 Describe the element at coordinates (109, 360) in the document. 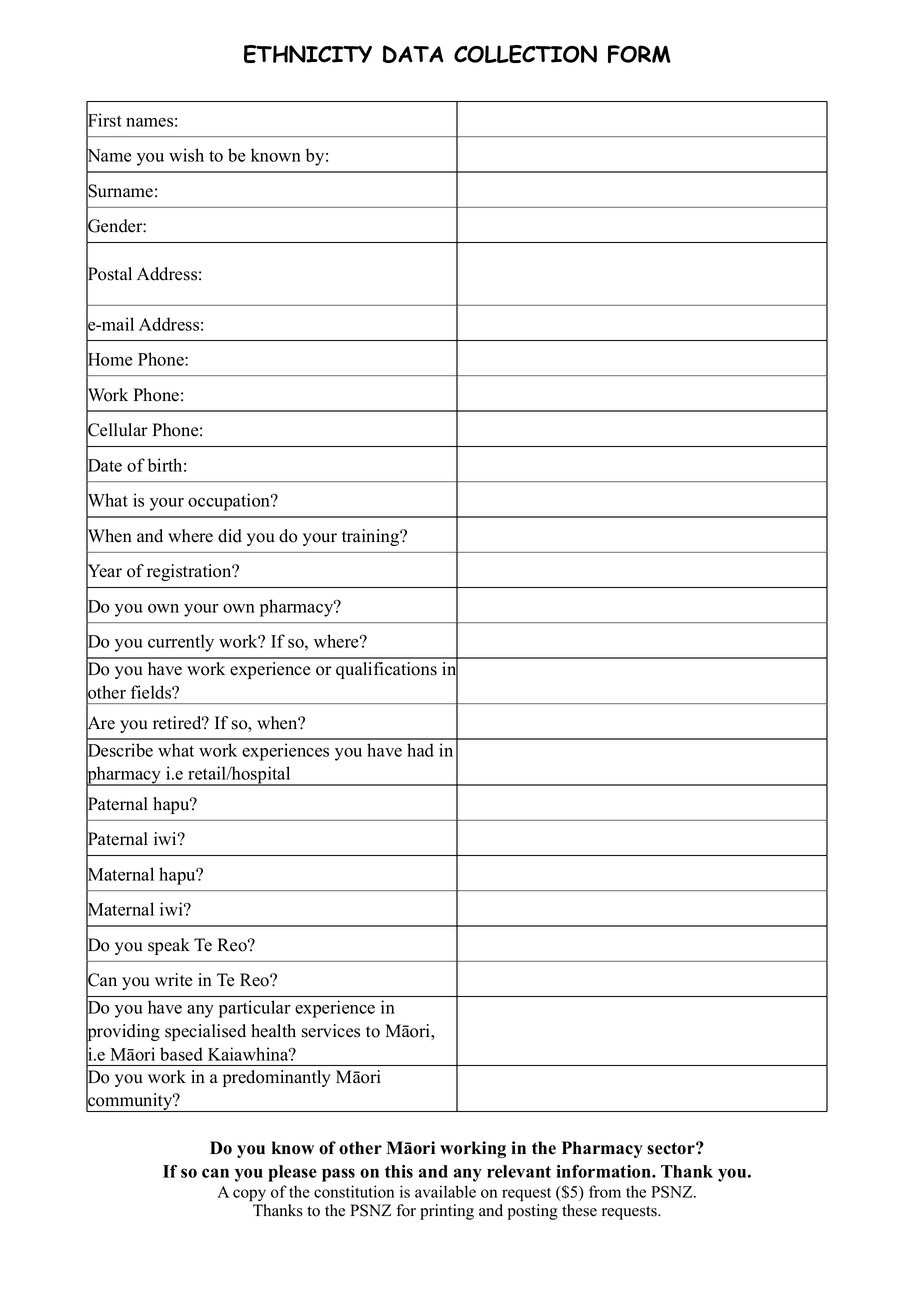

I see `Home` at that location.
